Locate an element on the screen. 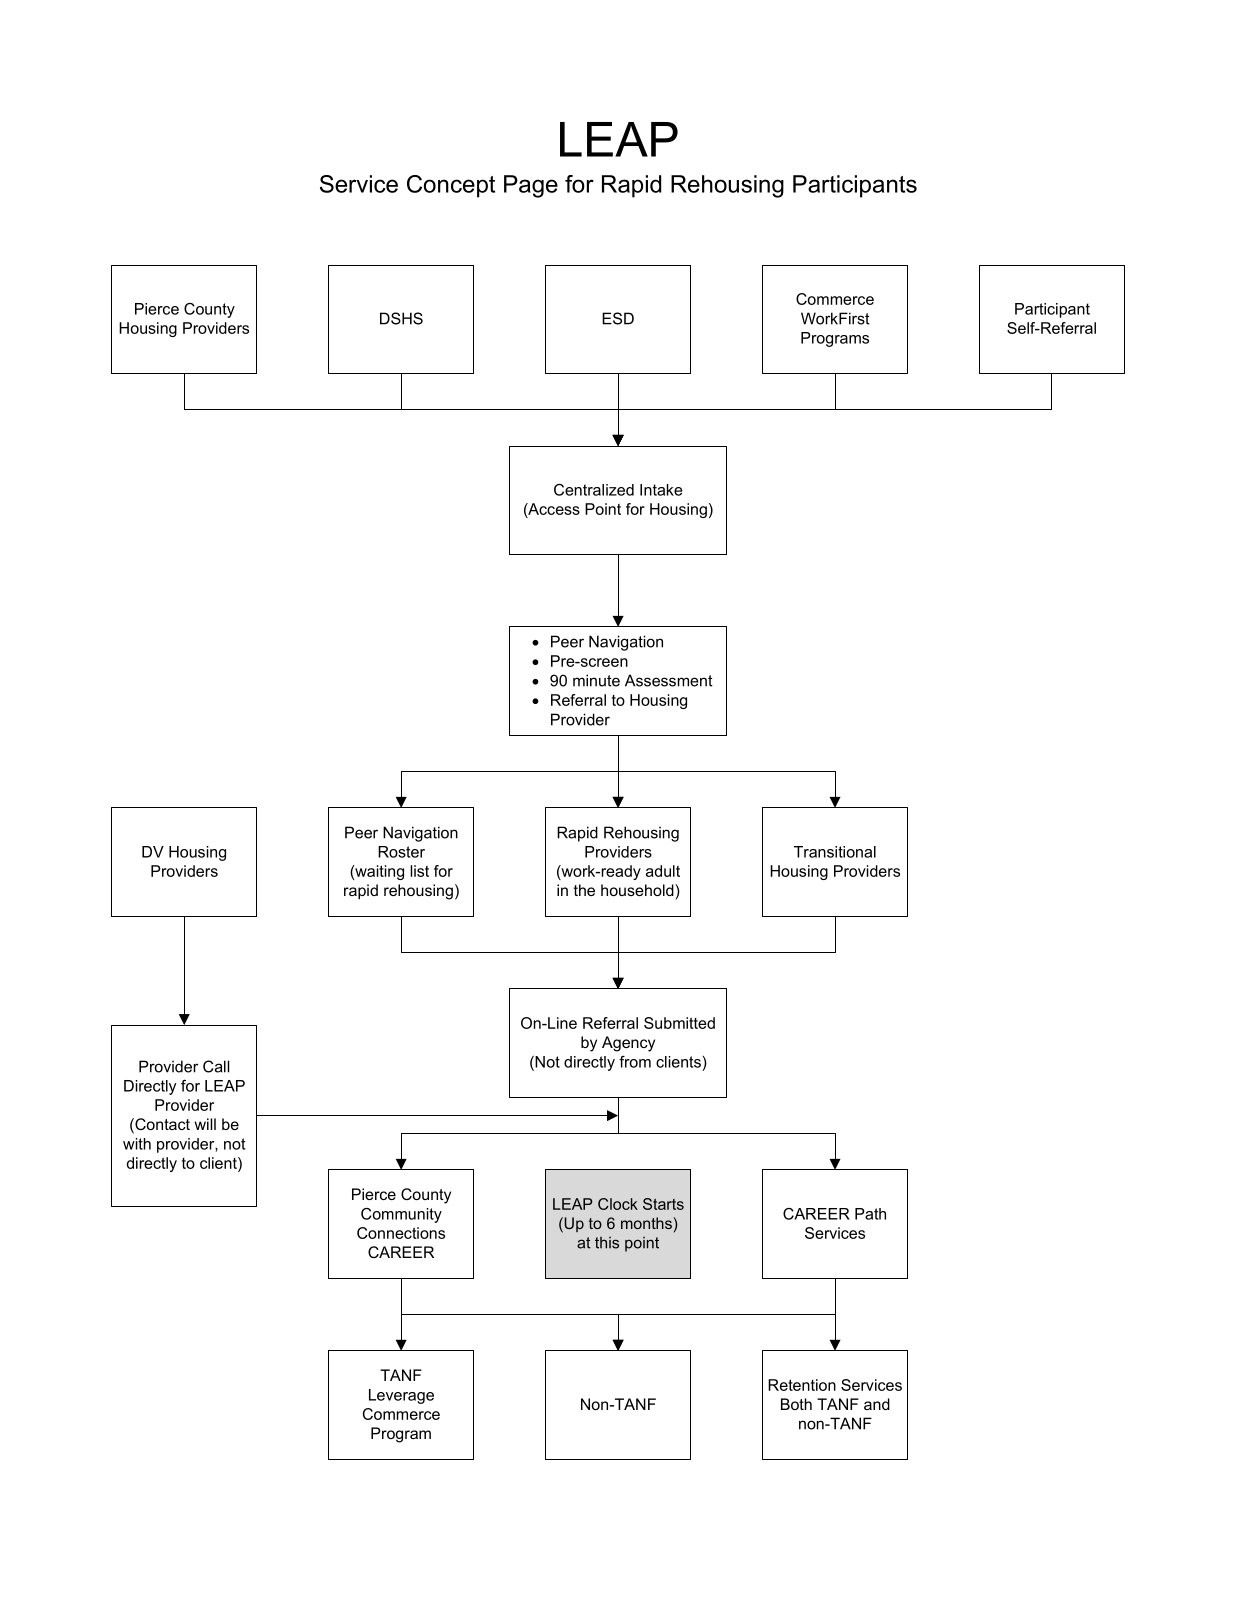 This screenshot has width=1236, height=1600. Retention is located at coordinates (802, 1385).
